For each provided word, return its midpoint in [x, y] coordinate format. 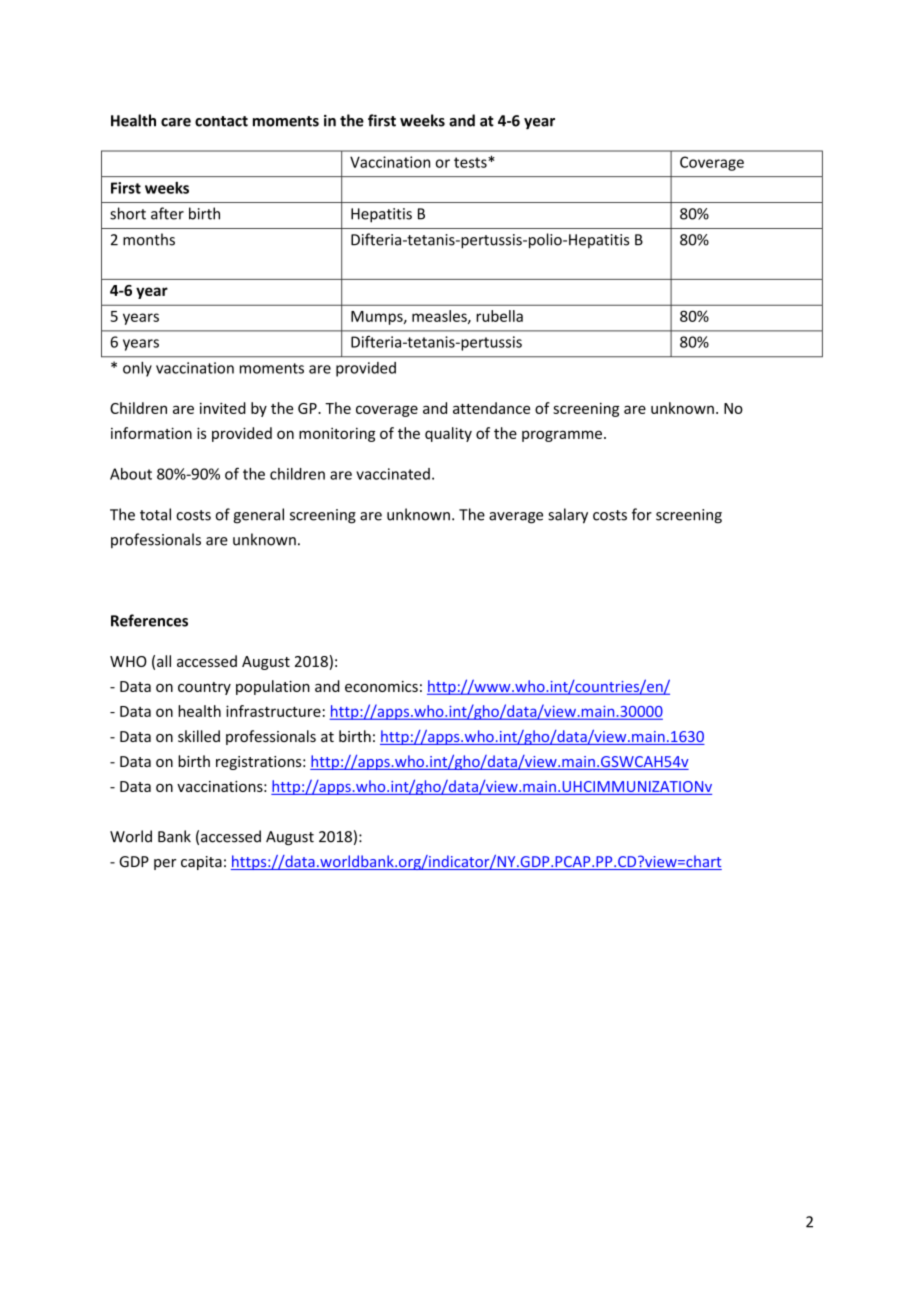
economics [381, 686]
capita [201, 863]
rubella [499, 316]
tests [471, 162]
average [516, 518]
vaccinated [393, 474]
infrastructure [273, 711]
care [176, 122]
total [155, 514]
